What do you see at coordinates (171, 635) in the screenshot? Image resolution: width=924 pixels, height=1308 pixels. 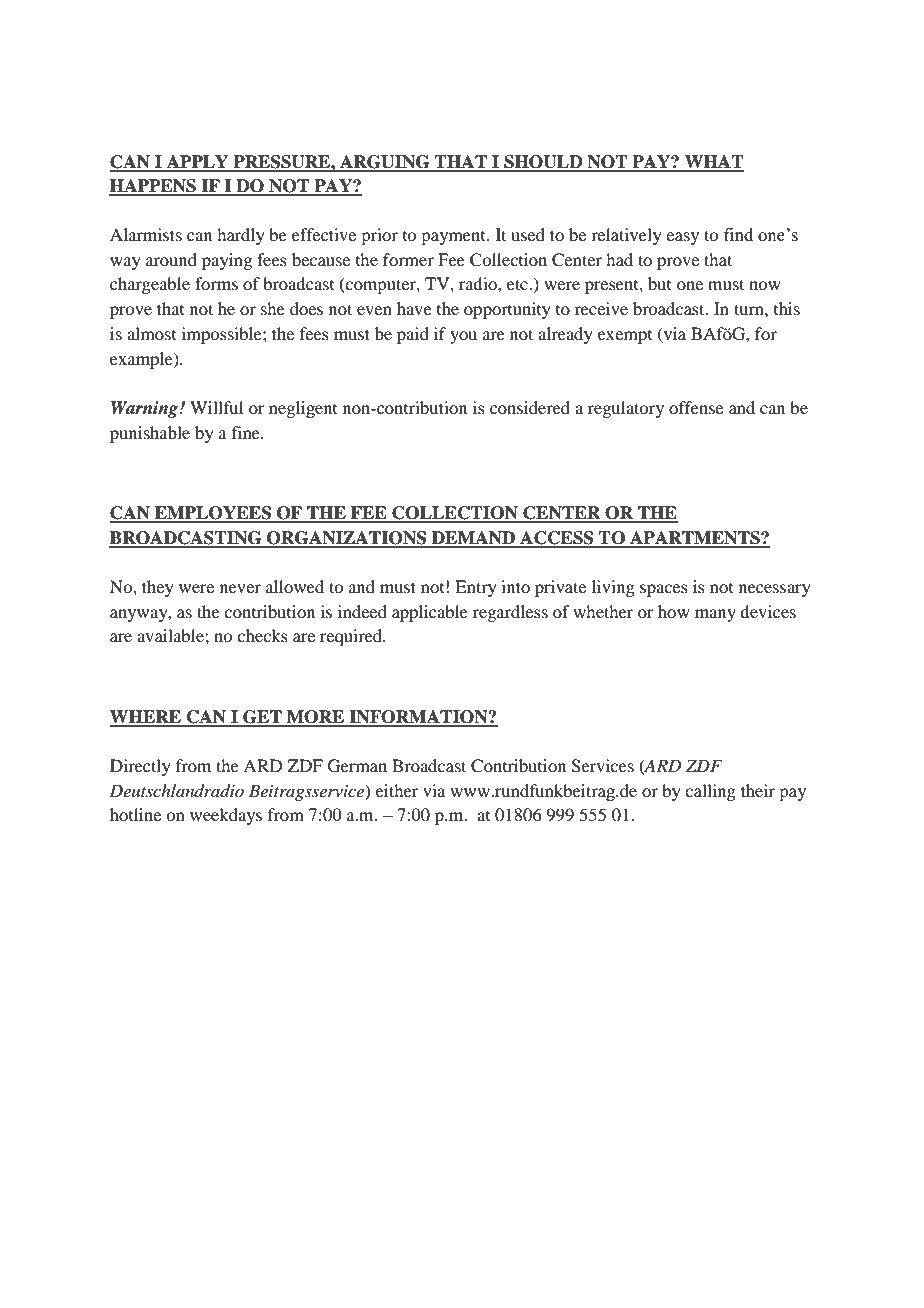 I see `available` at bounding box center [171, 635].
